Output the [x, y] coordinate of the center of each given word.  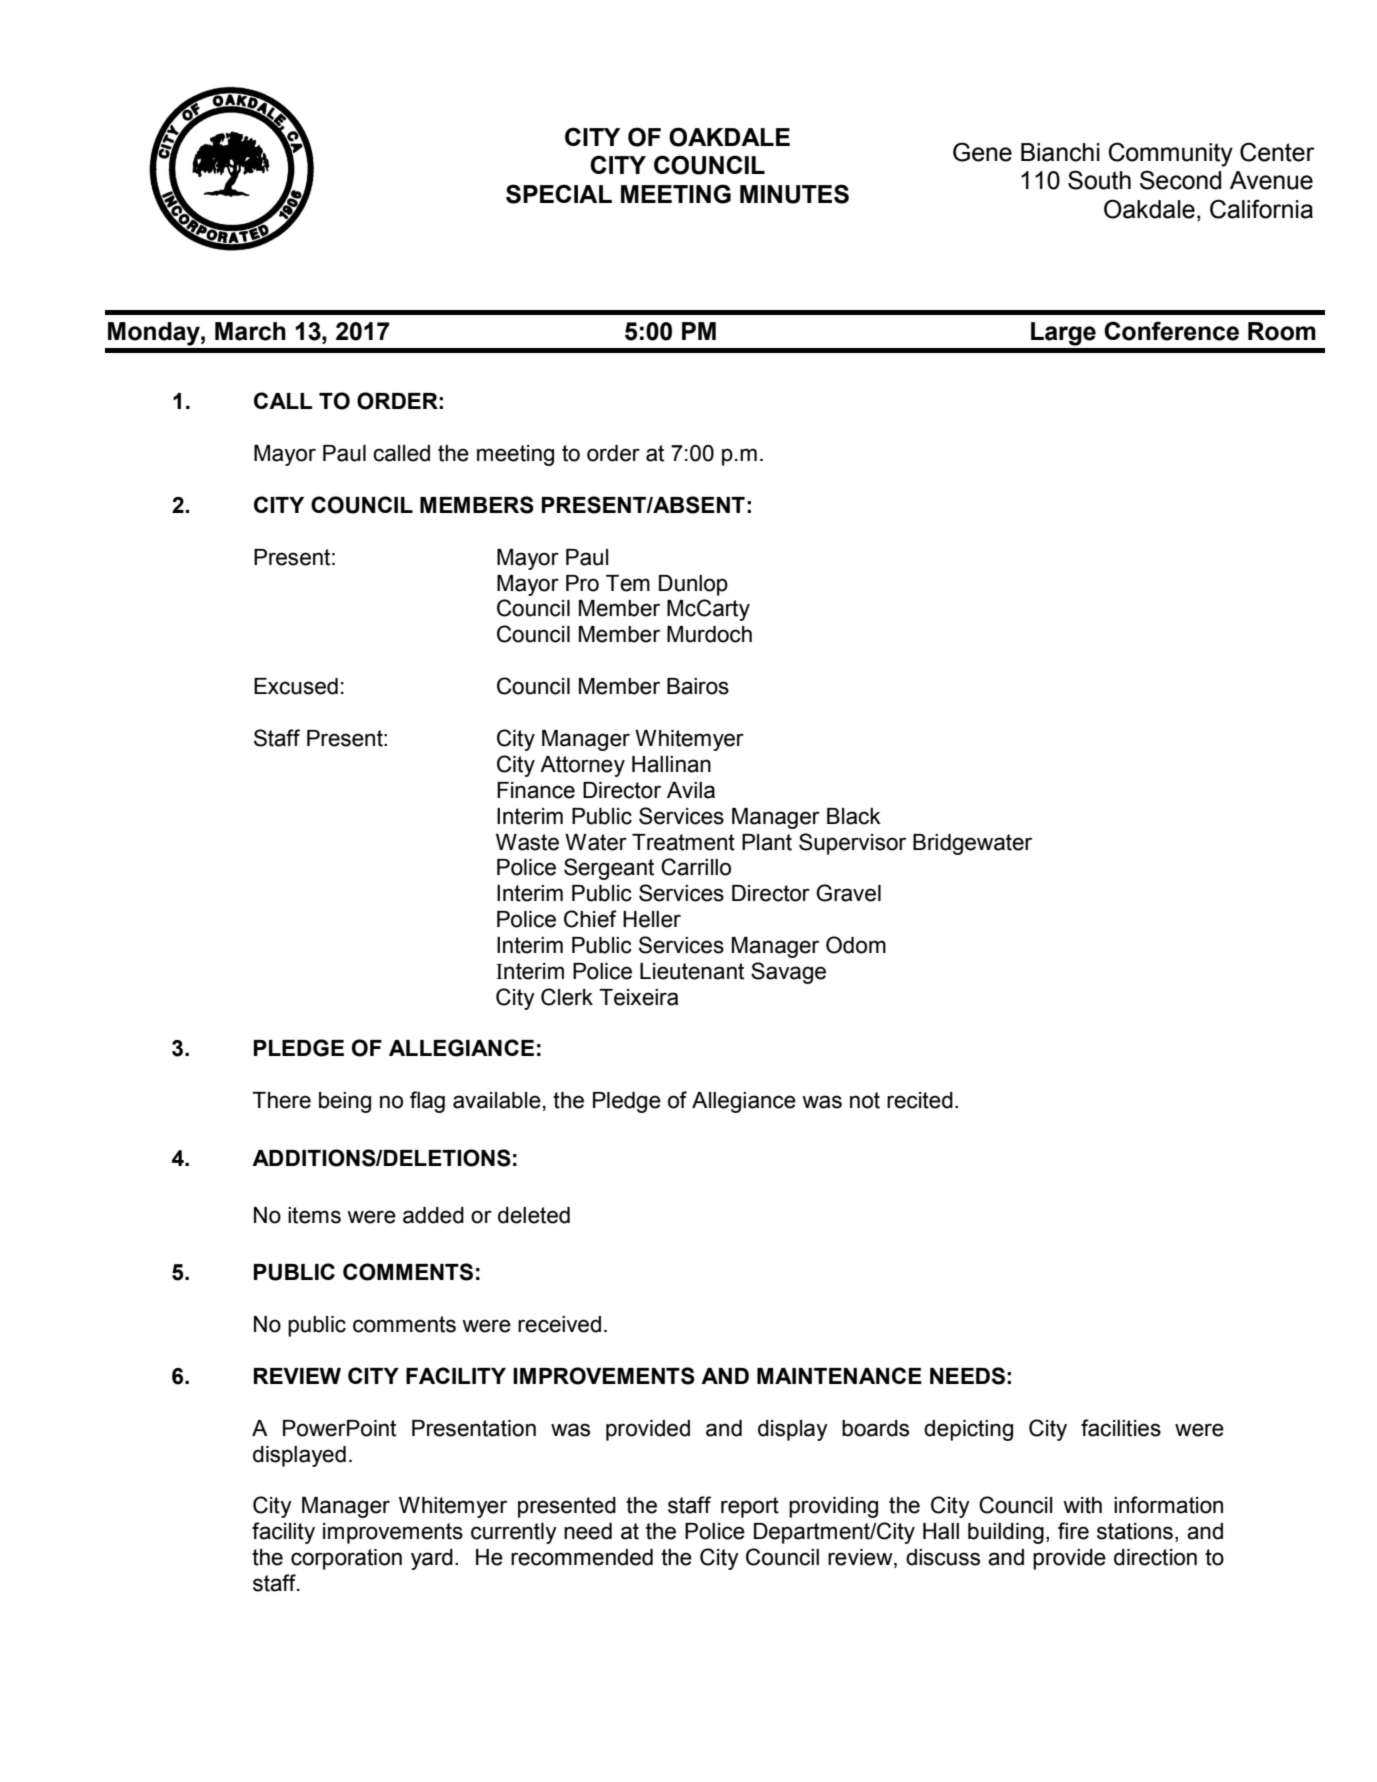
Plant [767, 842]
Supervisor [852, 844]
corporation [346, 1559]
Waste [527, 842]
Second [1180, 180]
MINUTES [794, 194]
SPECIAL [559, 194]
